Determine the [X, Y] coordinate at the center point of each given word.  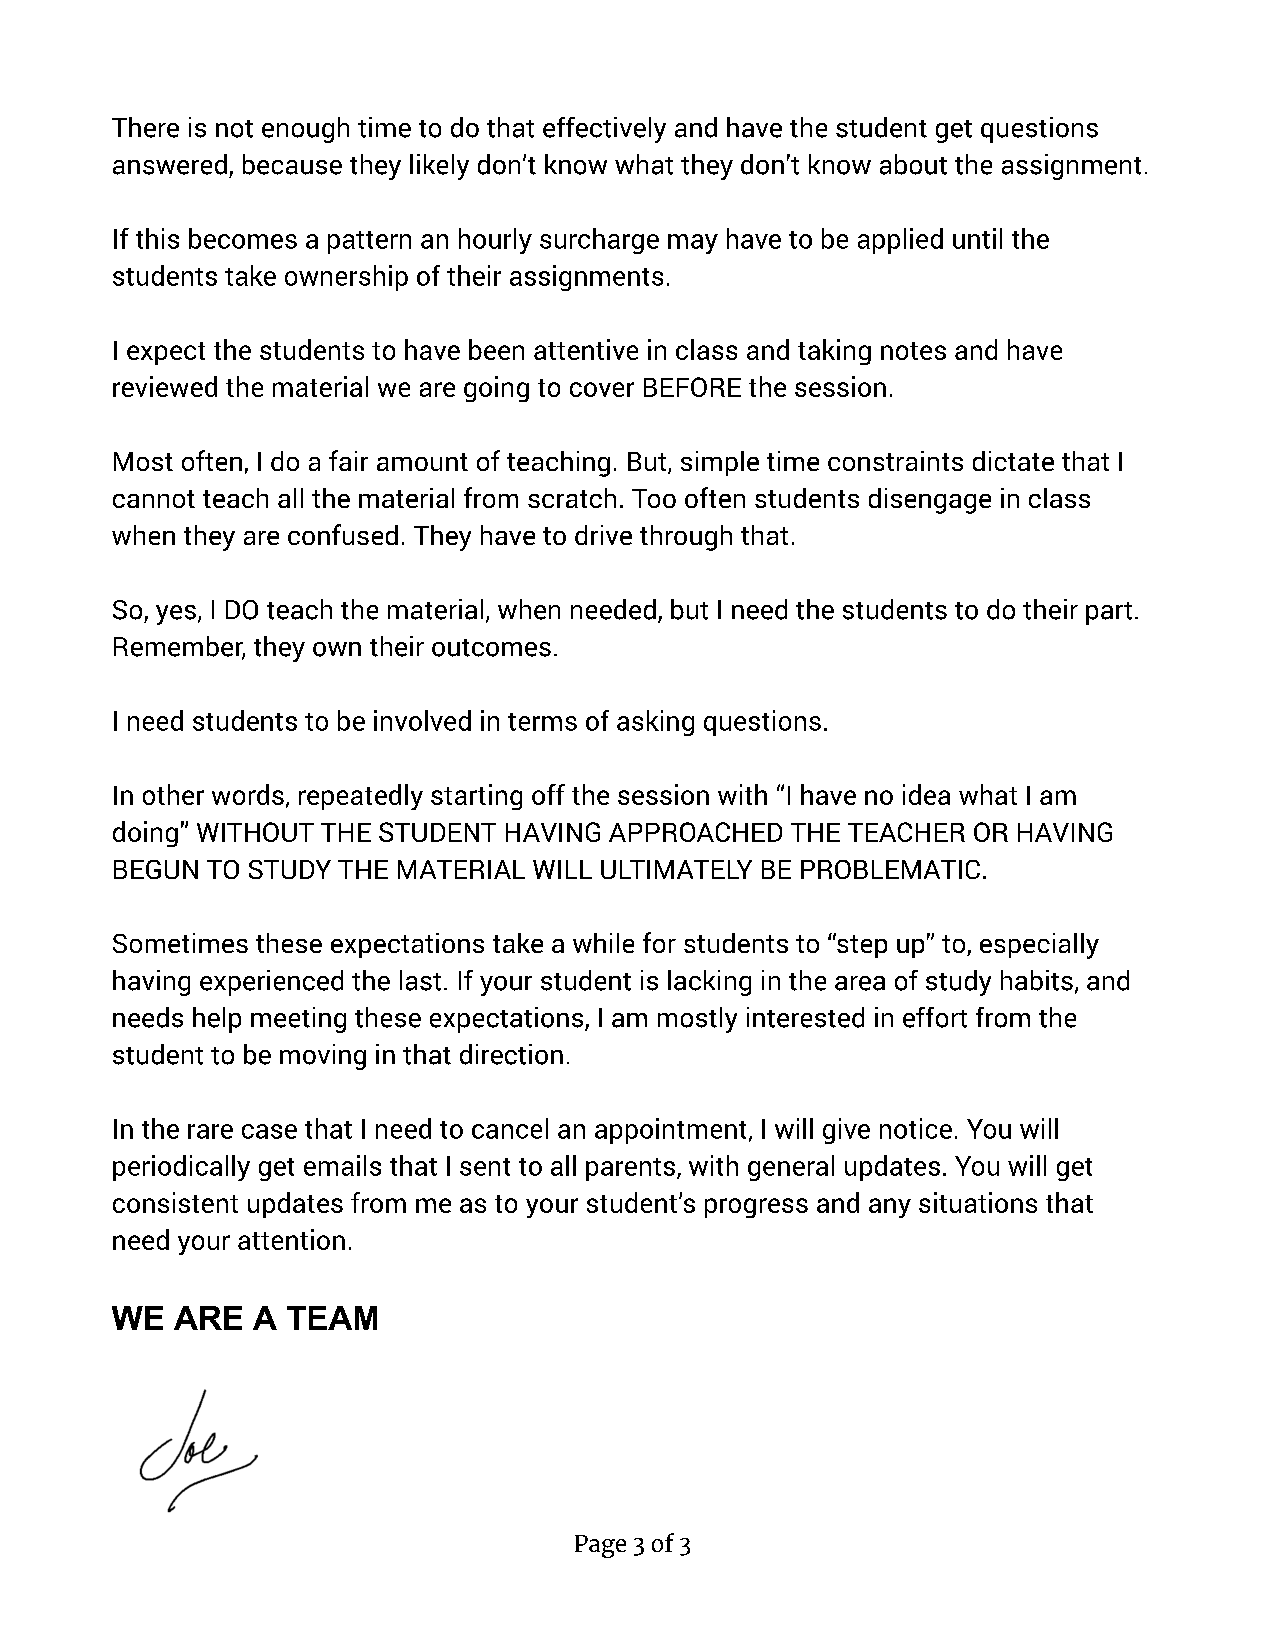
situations [978, 1202]
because [292, 164]
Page [600, 1546]
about [913, 164]
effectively [604, 130]
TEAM [332, 1318]
